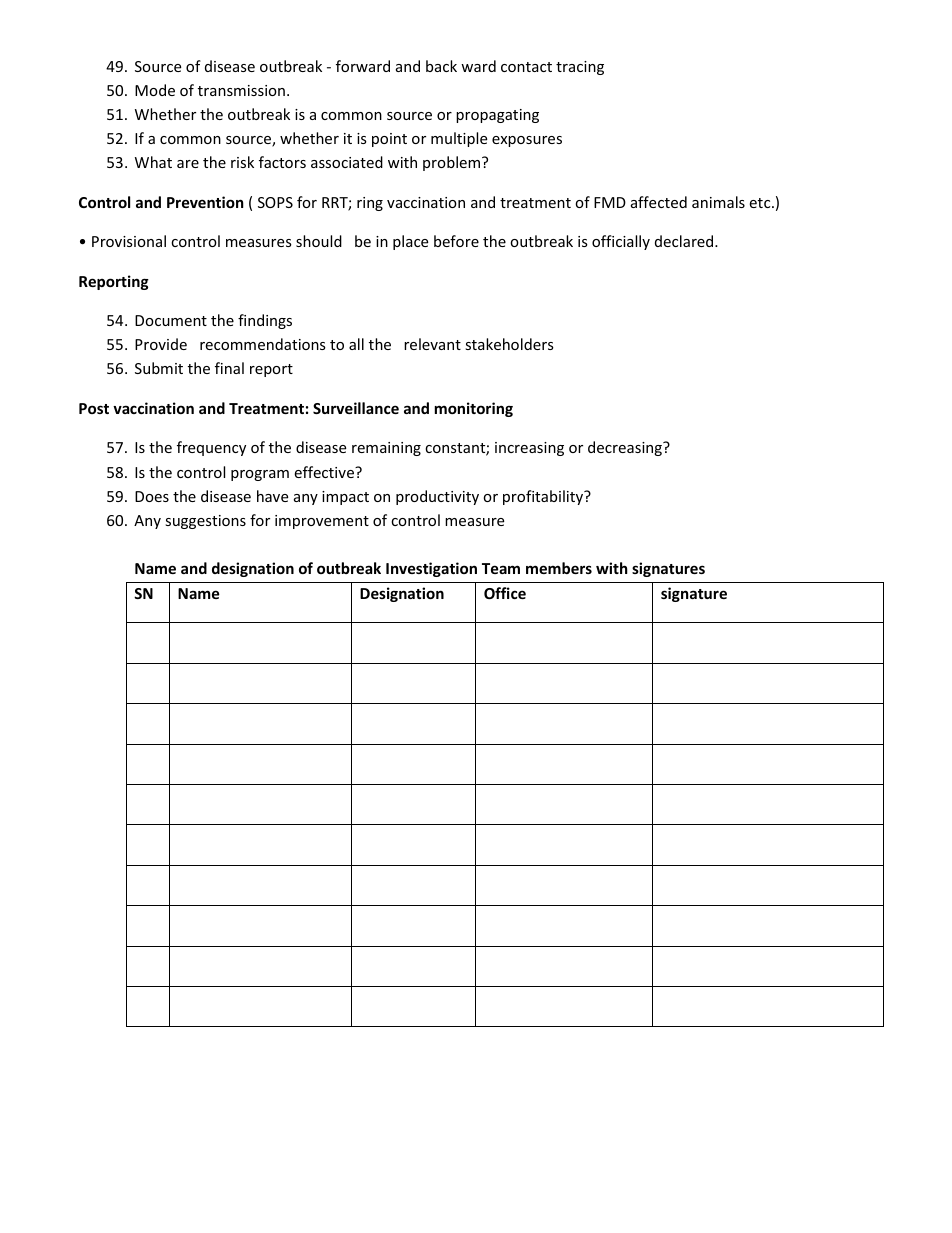 The image size is (952, 1233). Describe the element at coordinates (626, 448) in the screenshot. I see `decreasing` at that location.
